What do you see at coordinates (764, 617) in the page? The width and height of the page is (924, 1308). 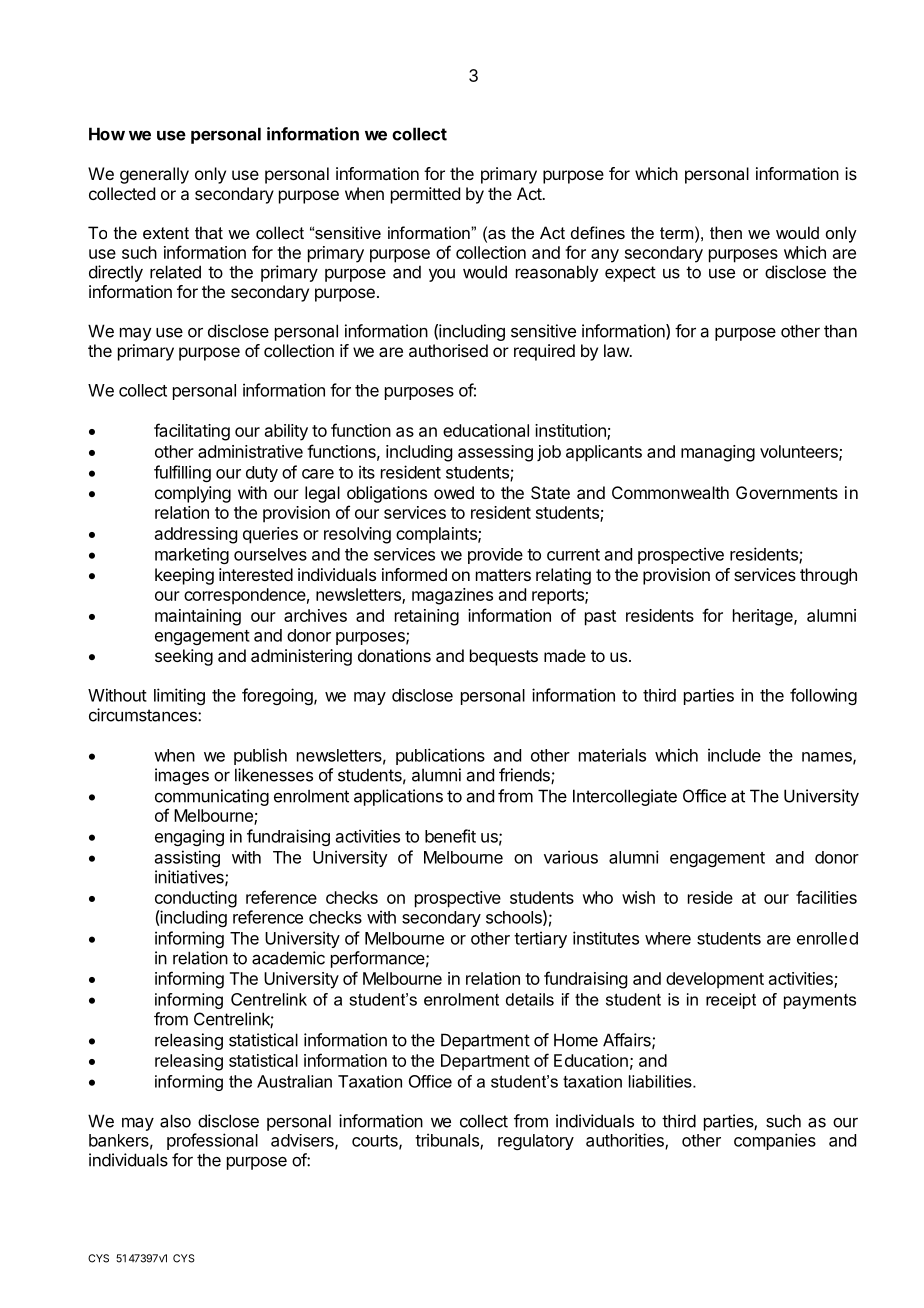 I see `heritage` at bounding box center [764, 617].
